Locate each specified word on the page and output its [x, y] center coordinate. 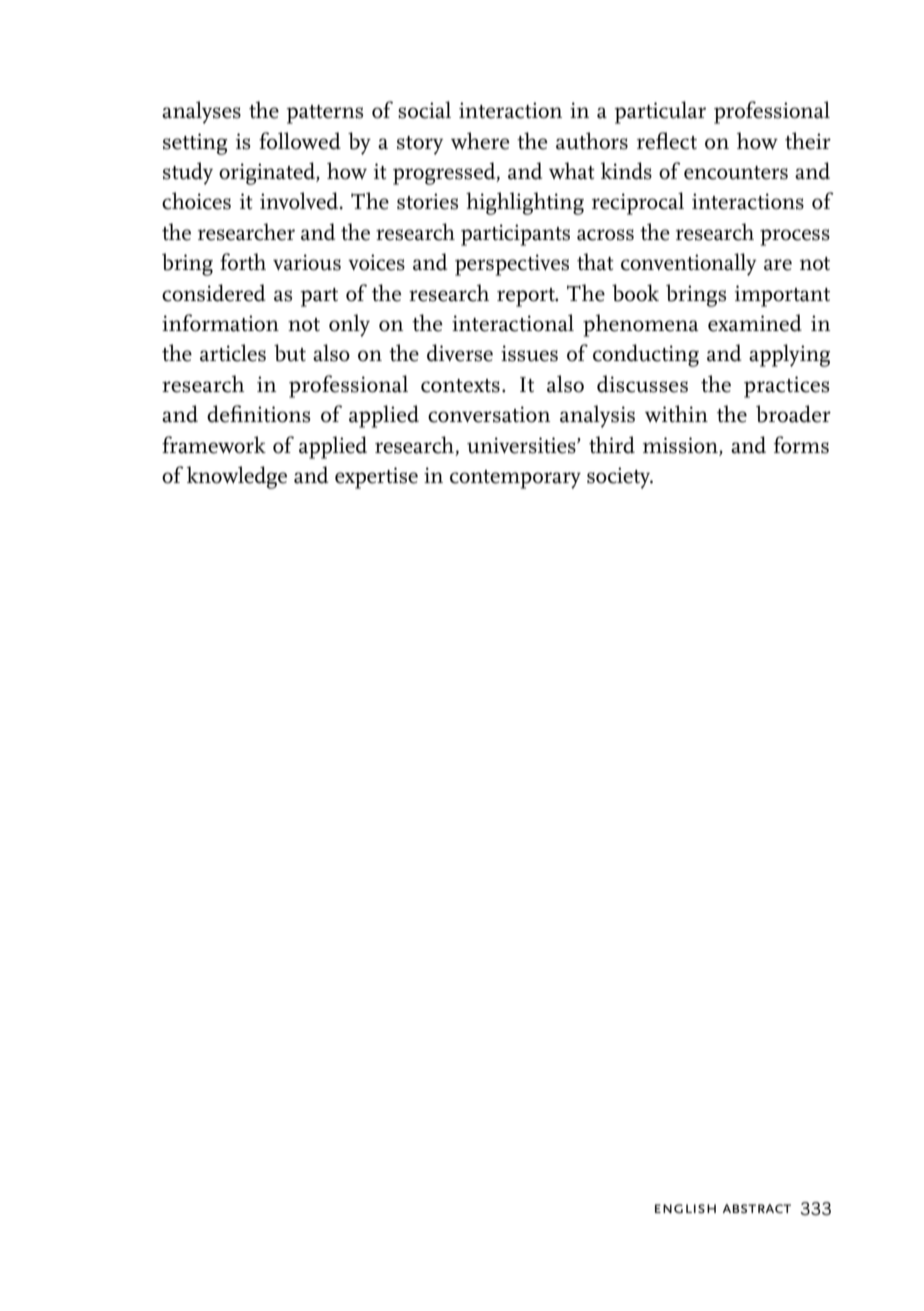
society [620, 478]
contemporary [515, 479]
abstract [757, 1208]
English [685, 1208]
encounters [736, 173]
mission [681, 445]
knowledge [237, 477]
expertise [376, 478]
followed [300, 141]
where [480, 141]
